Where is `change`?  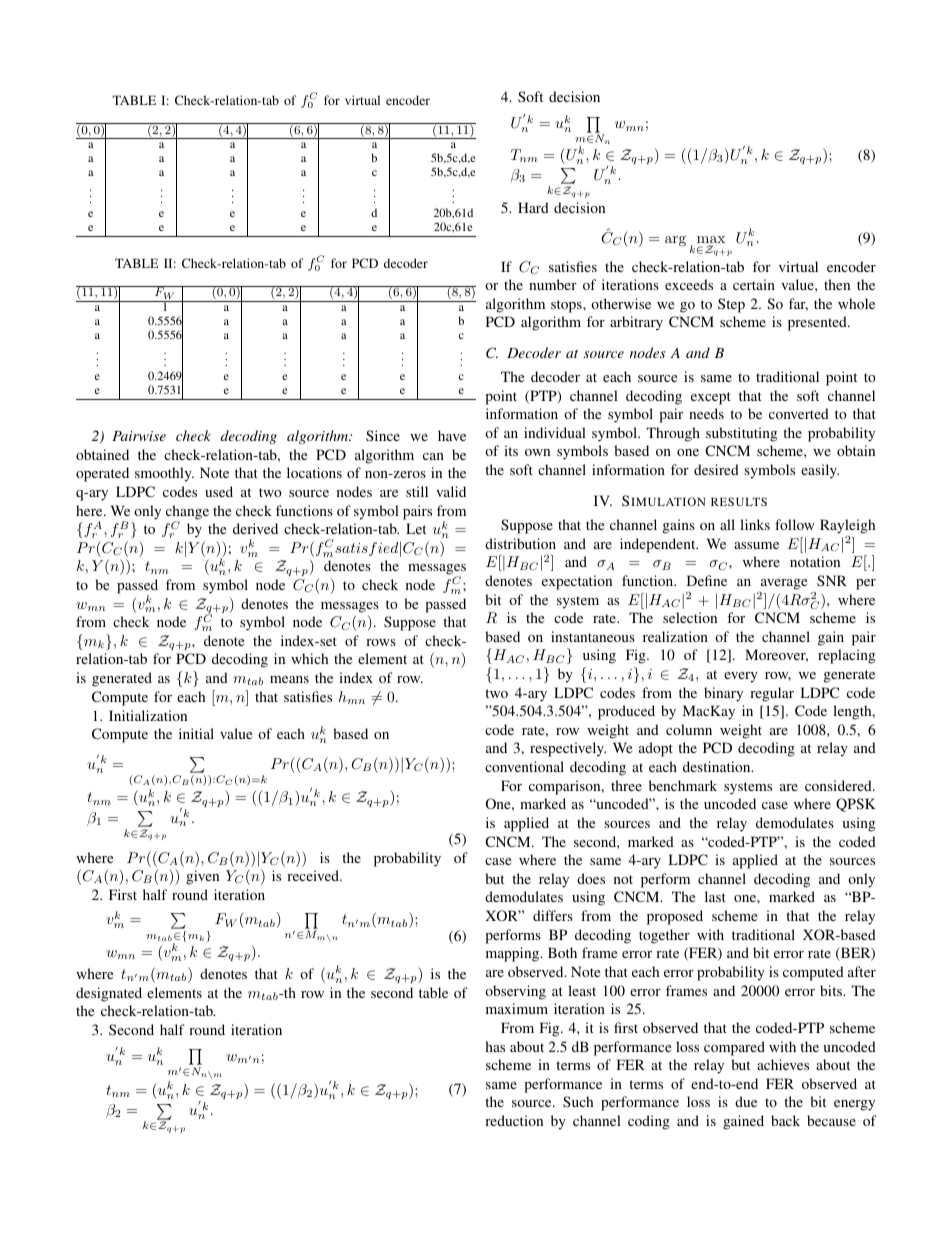 change is located at coordinates (187, 513).
